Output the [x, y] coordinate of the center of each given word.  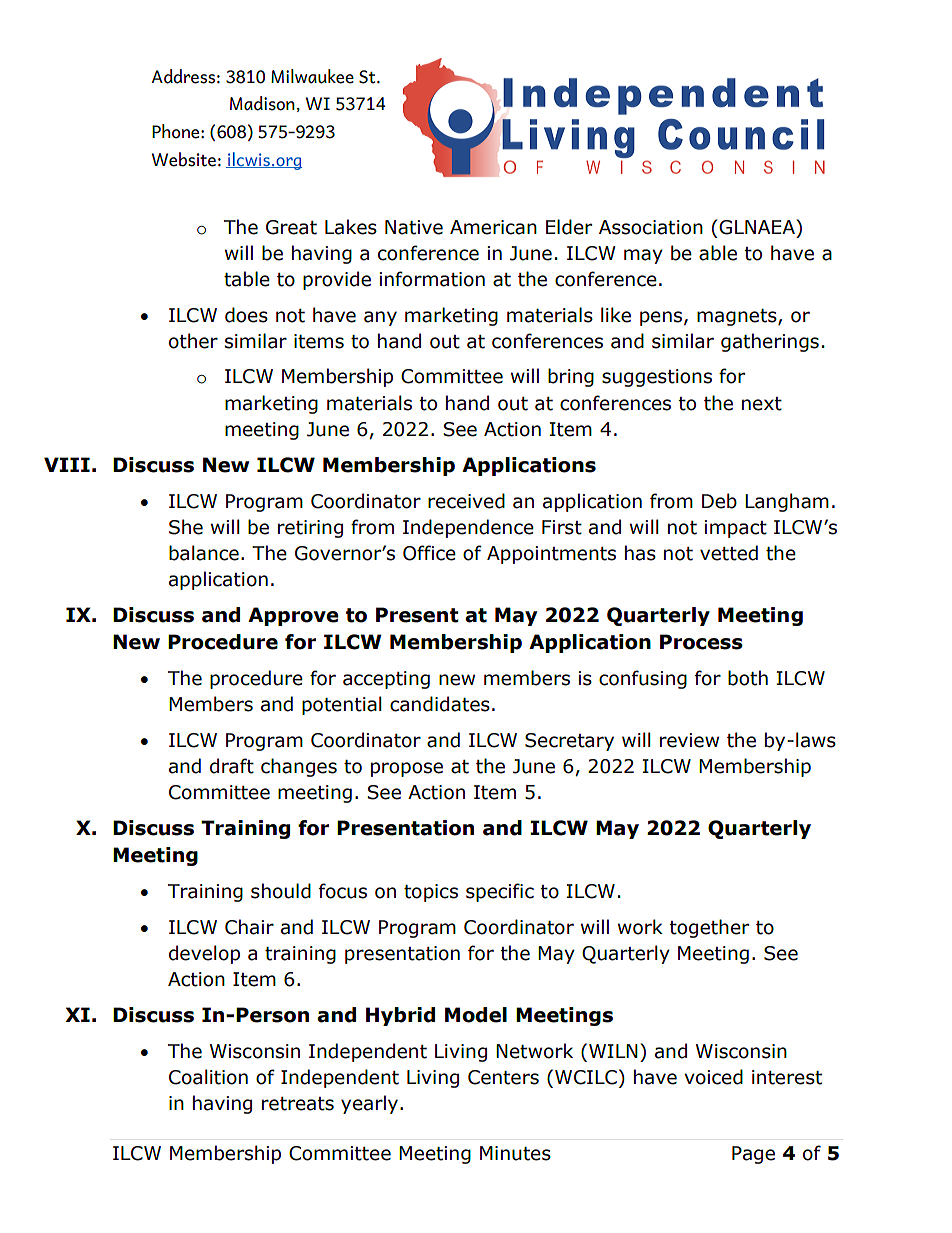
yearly [369, 1104]
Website [184, 159]
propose [407, 769]
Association [651, 227]
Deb [719, 501]
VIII [67, 464]
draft [232, 766]
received [466, 501]
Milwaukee [312, 76]
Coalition [208, 1077]
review [689, 740]
